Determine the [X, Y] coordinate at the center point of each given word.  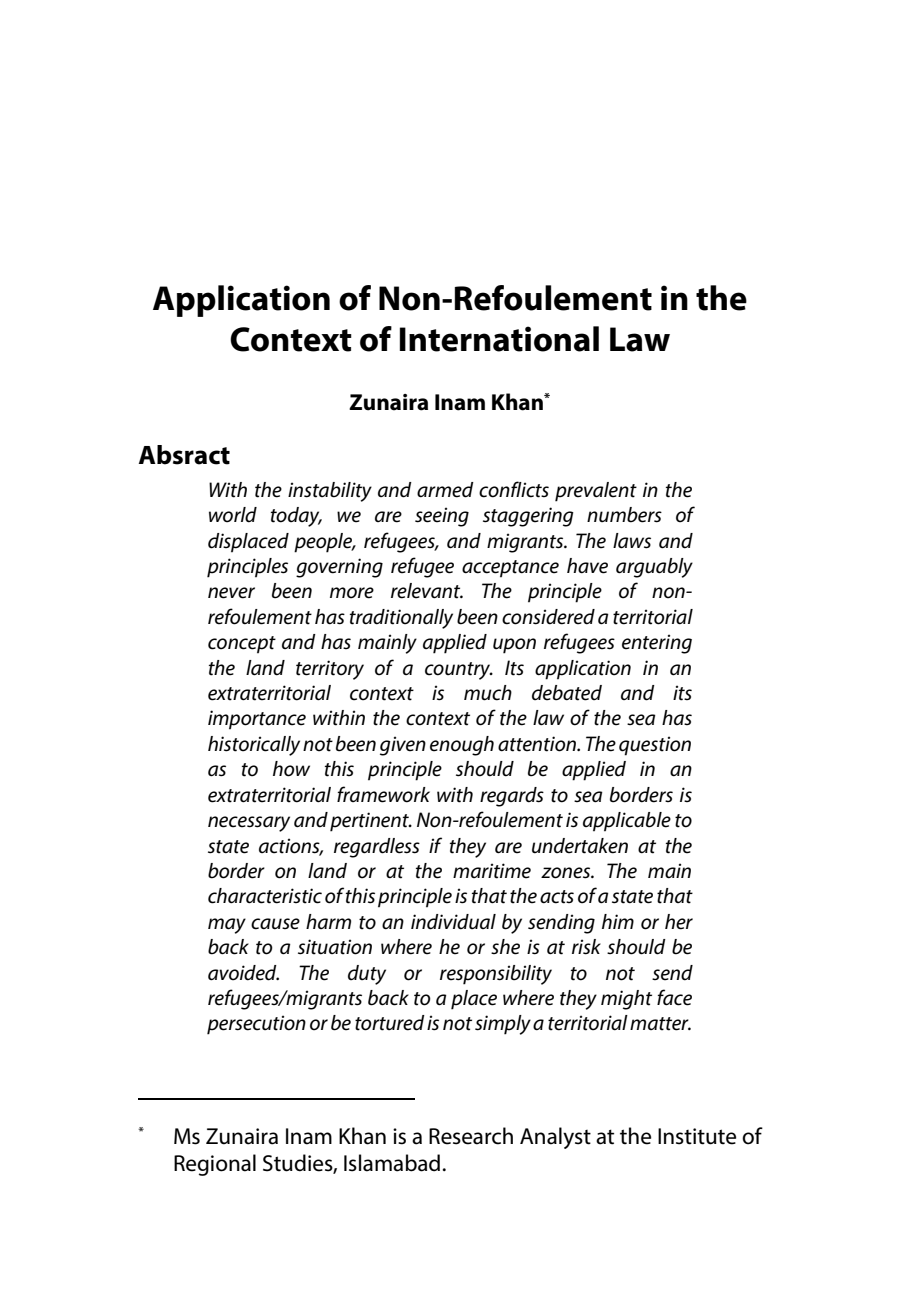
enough [462, 746]
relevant [427, 591]
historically [254, 746]
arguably [654, 568]
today [296, 517]
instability [330, 492]
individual [453, 922]
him [618, 921]
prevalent [596, 492]
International [499, 339]
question [655, 746]
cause [275, 924]
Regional [215, 1165]
